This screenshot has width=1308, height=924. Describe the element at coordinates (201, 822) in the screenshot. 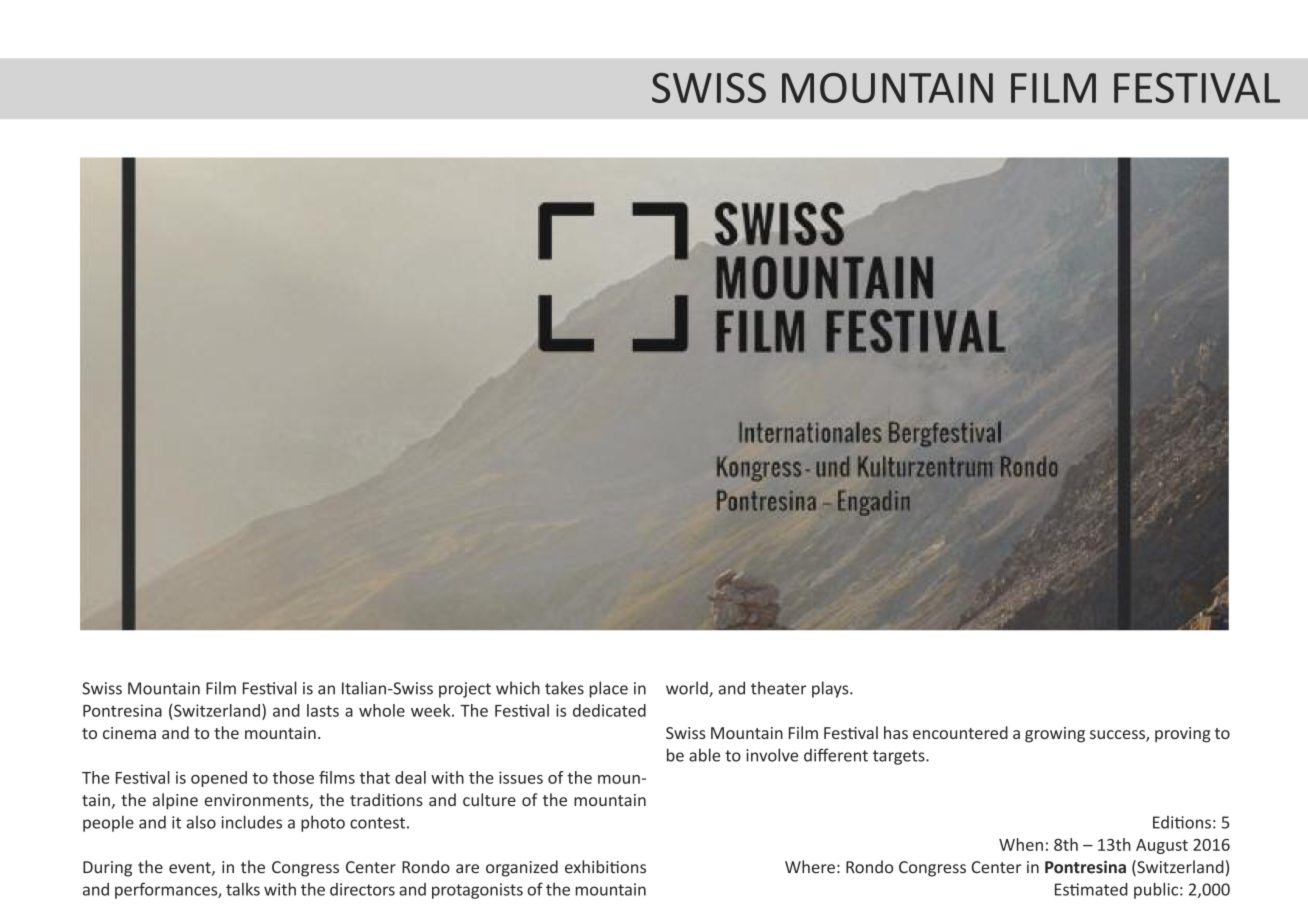

I see `also` at that location.
